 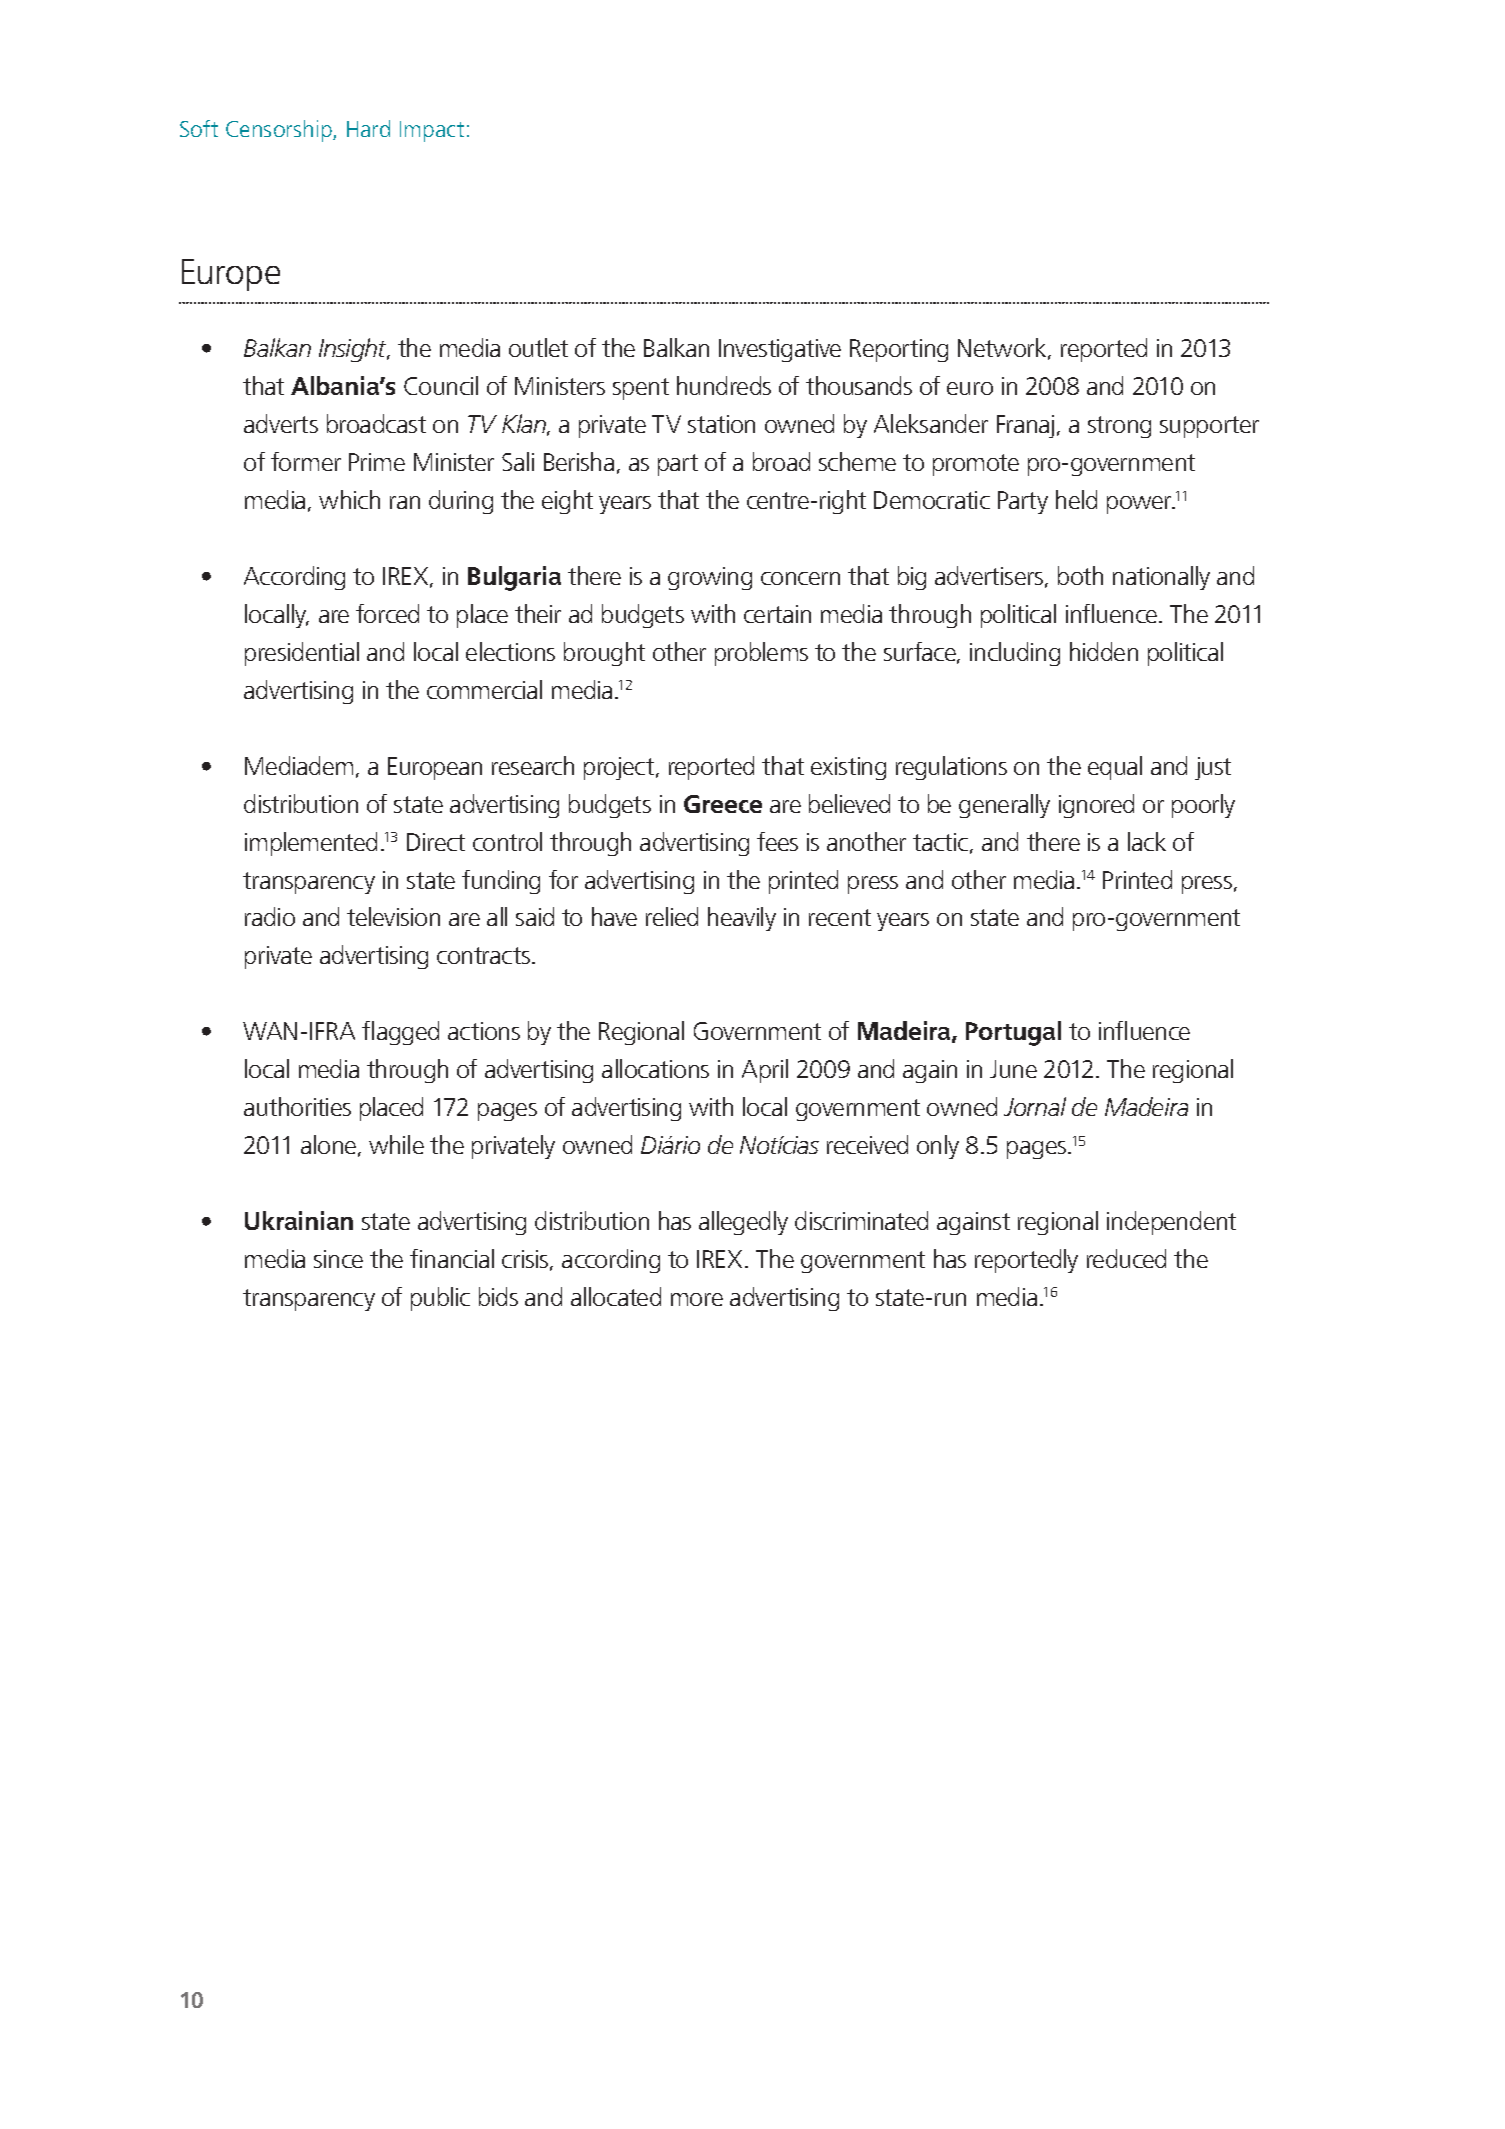 What do you see at coordinates (432, 131) in the screenshot?
I see `Impact` at bounding box center [432, 131].
